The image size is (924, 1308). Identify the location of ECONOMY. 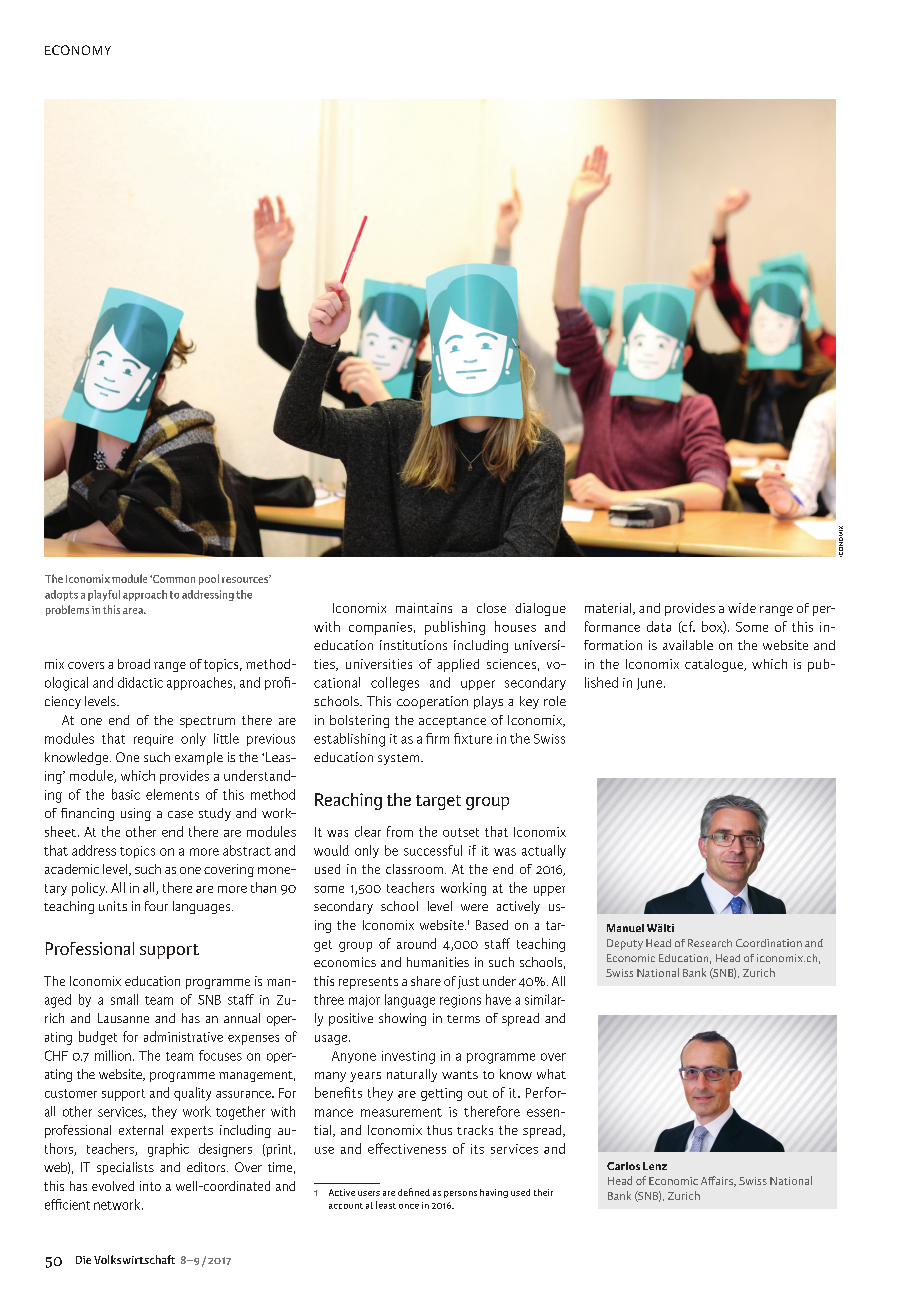
(78, 50).
